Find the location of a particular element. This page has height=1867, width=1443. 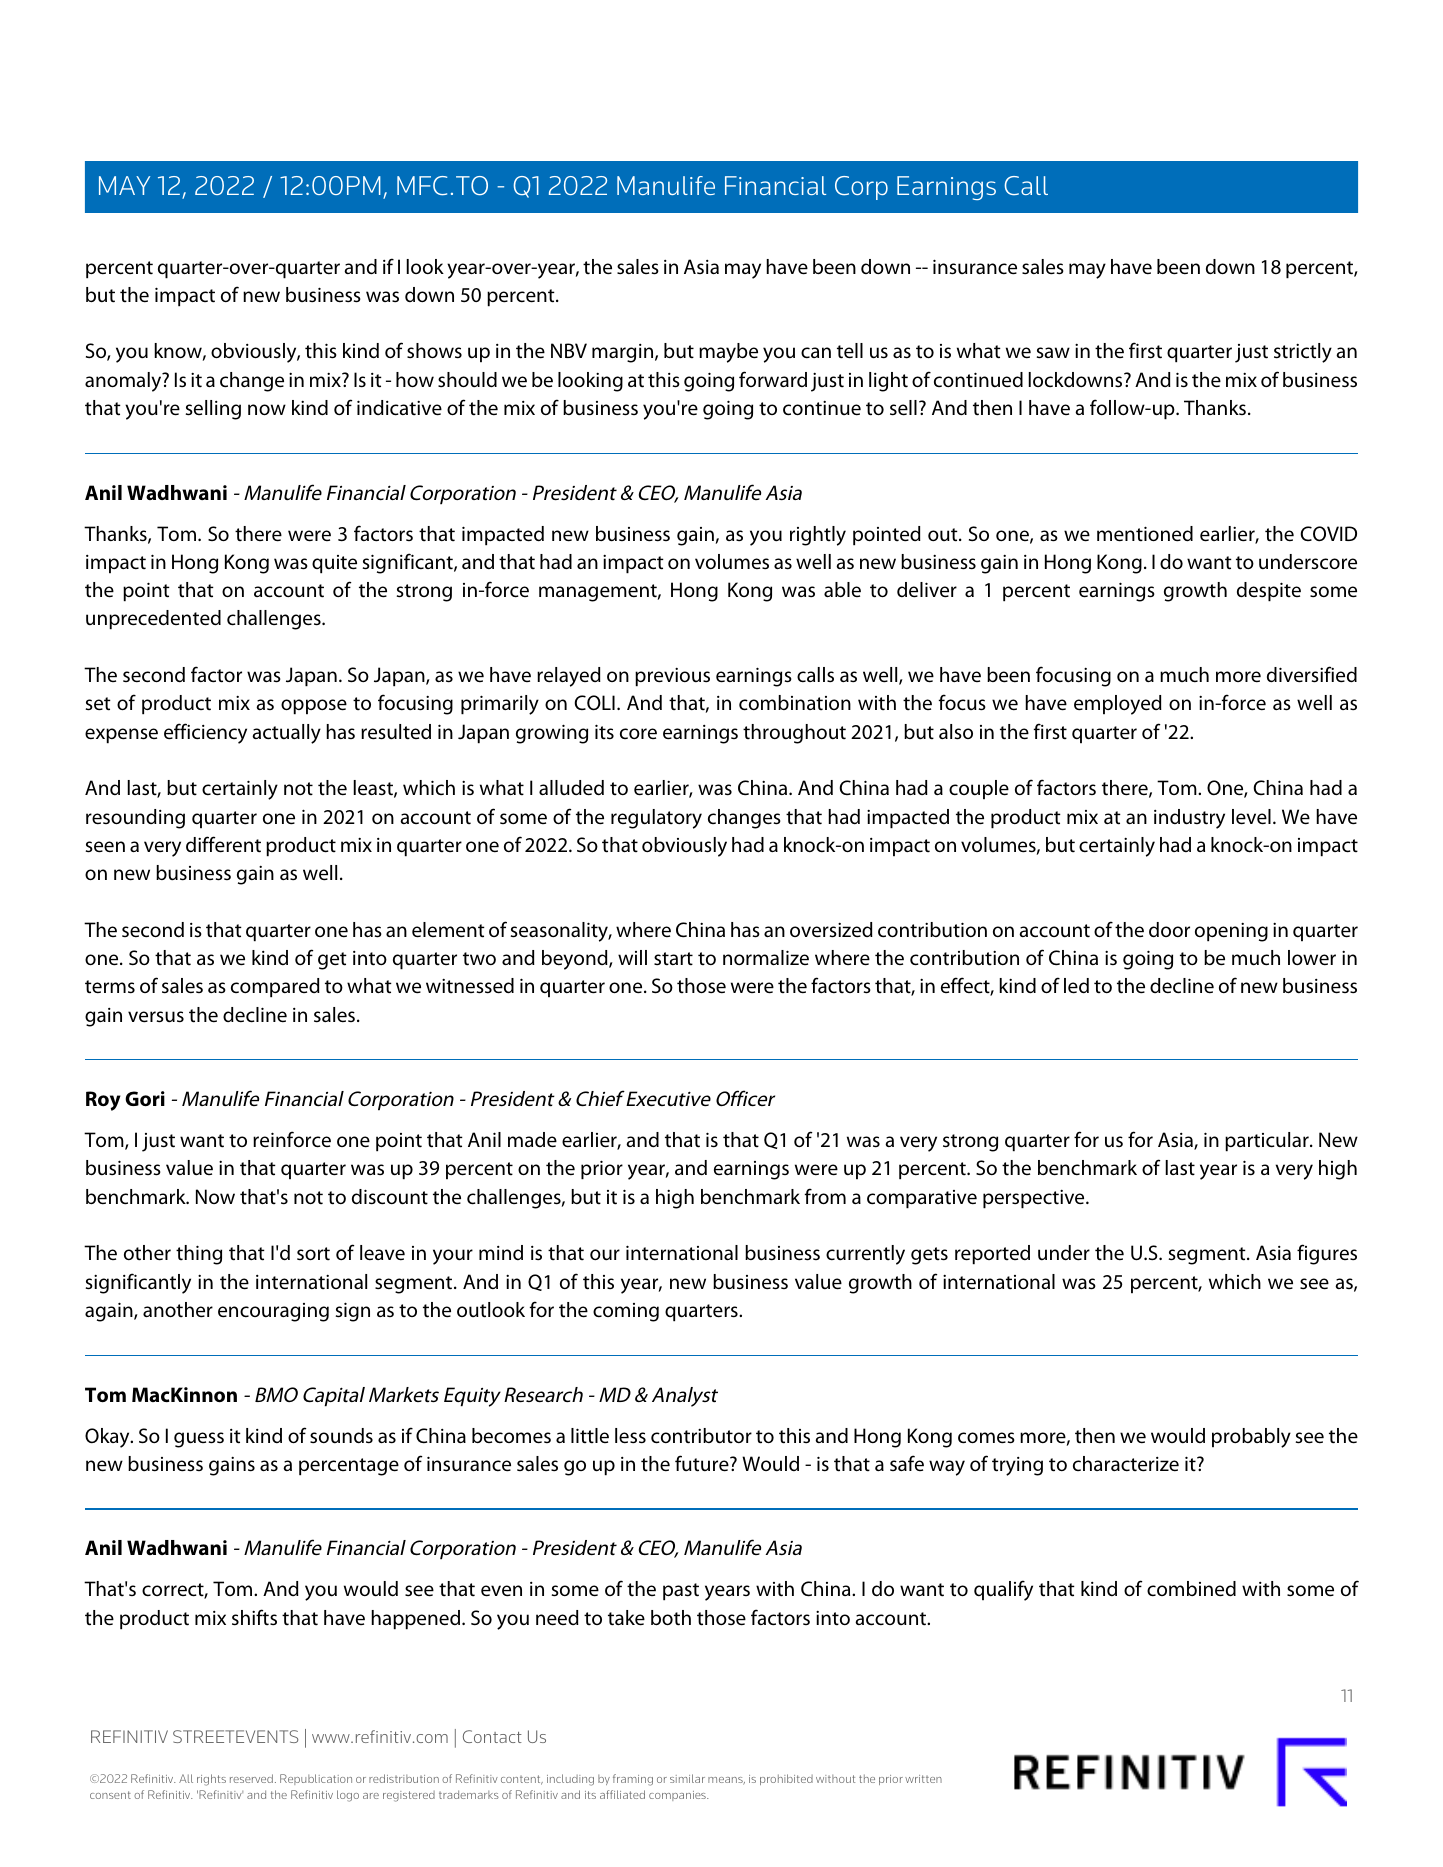

reserved is located at coordinates (251, 1778).
